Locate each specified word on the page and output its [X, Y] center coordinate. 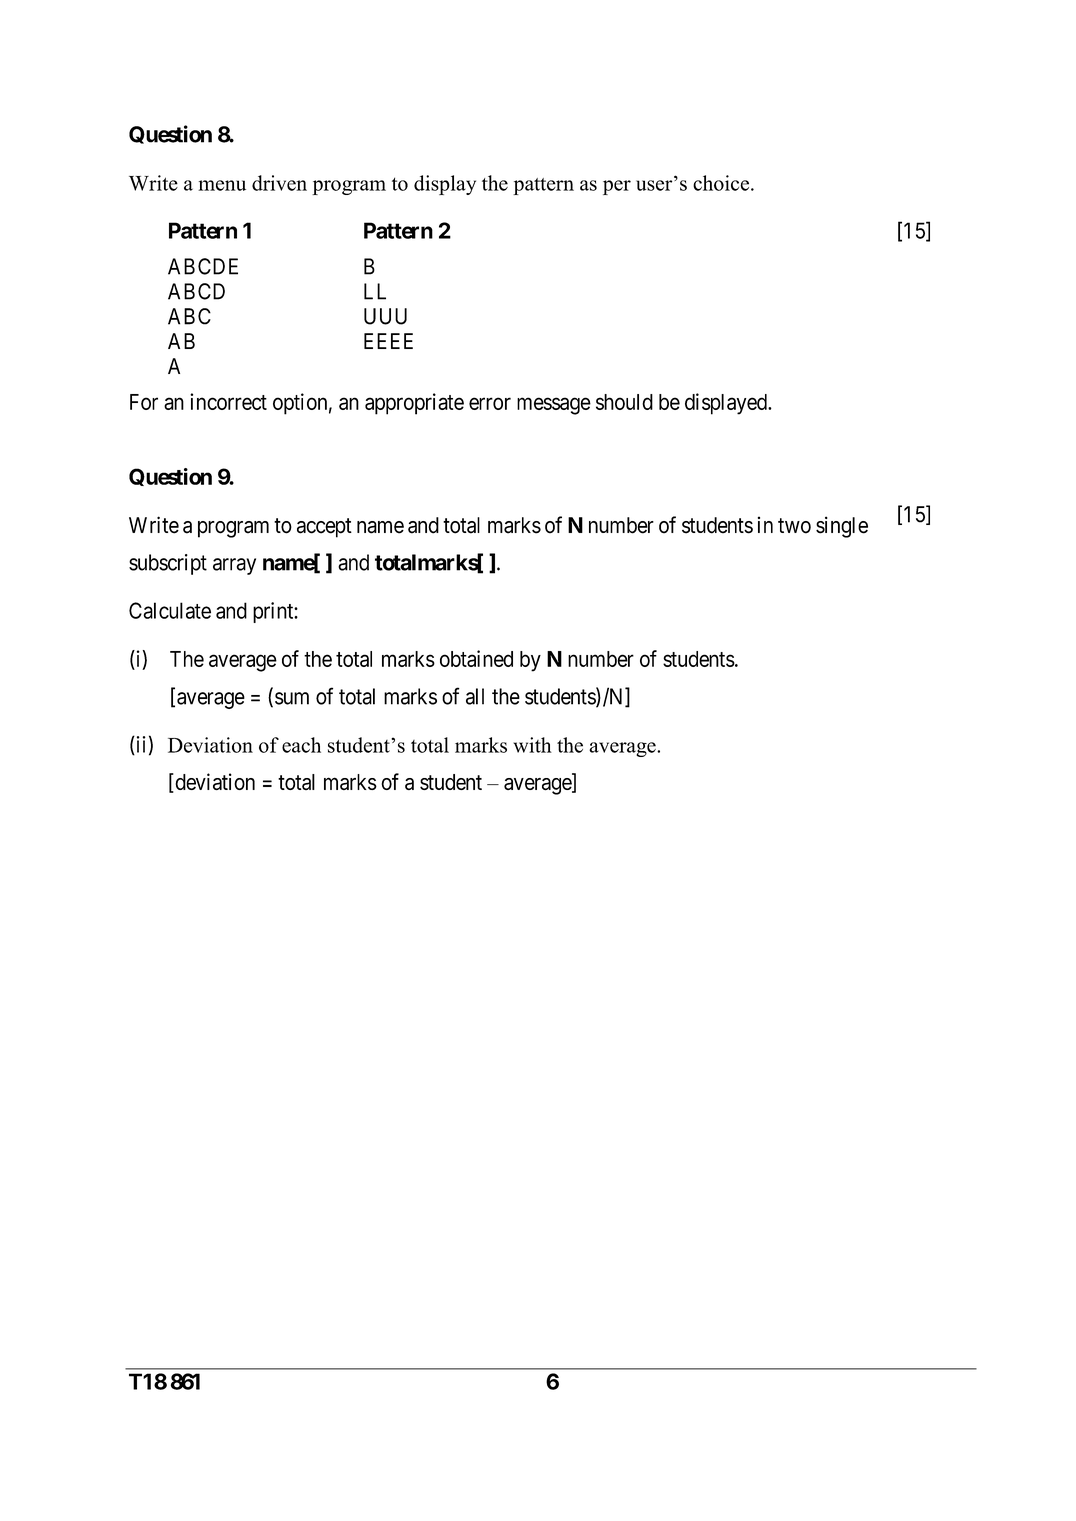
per [617, 187]
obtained [476, 658]
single [842, 527]
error [490, 403]
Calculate [170, 610]
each [301, 745]
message [554, 406]
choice [722, 183]
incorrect [228, 401]
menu [222, 185]
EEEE [388, 341]
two [794, 526]
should [624, 402]
